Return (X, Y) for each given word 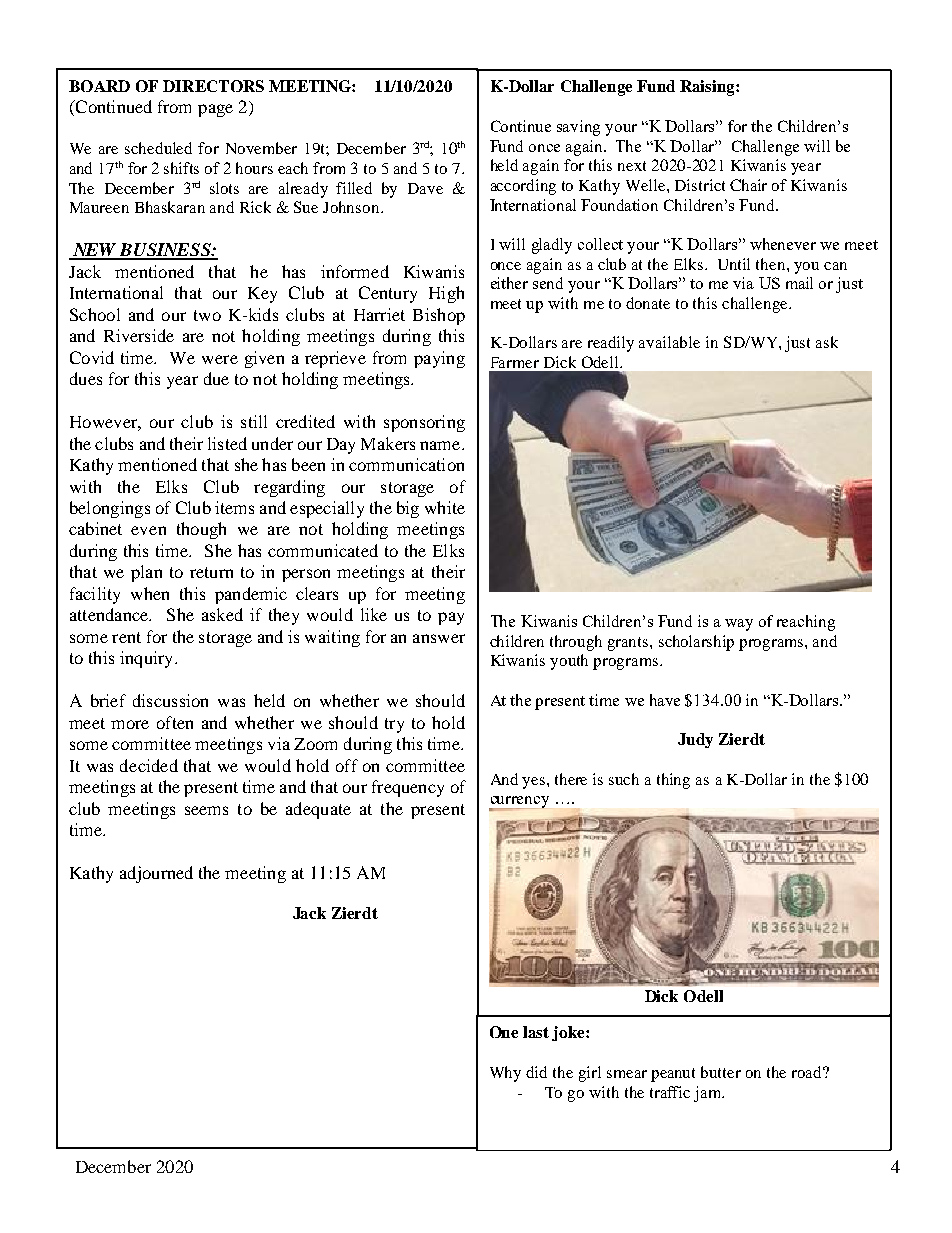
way (739, 625)
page (215, 110)
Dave (425, 188)
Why (505, 1074)
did (536, 1072)
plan (146, 573)
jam (709, 1094)
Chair (748, 185)
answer (439, 638)
